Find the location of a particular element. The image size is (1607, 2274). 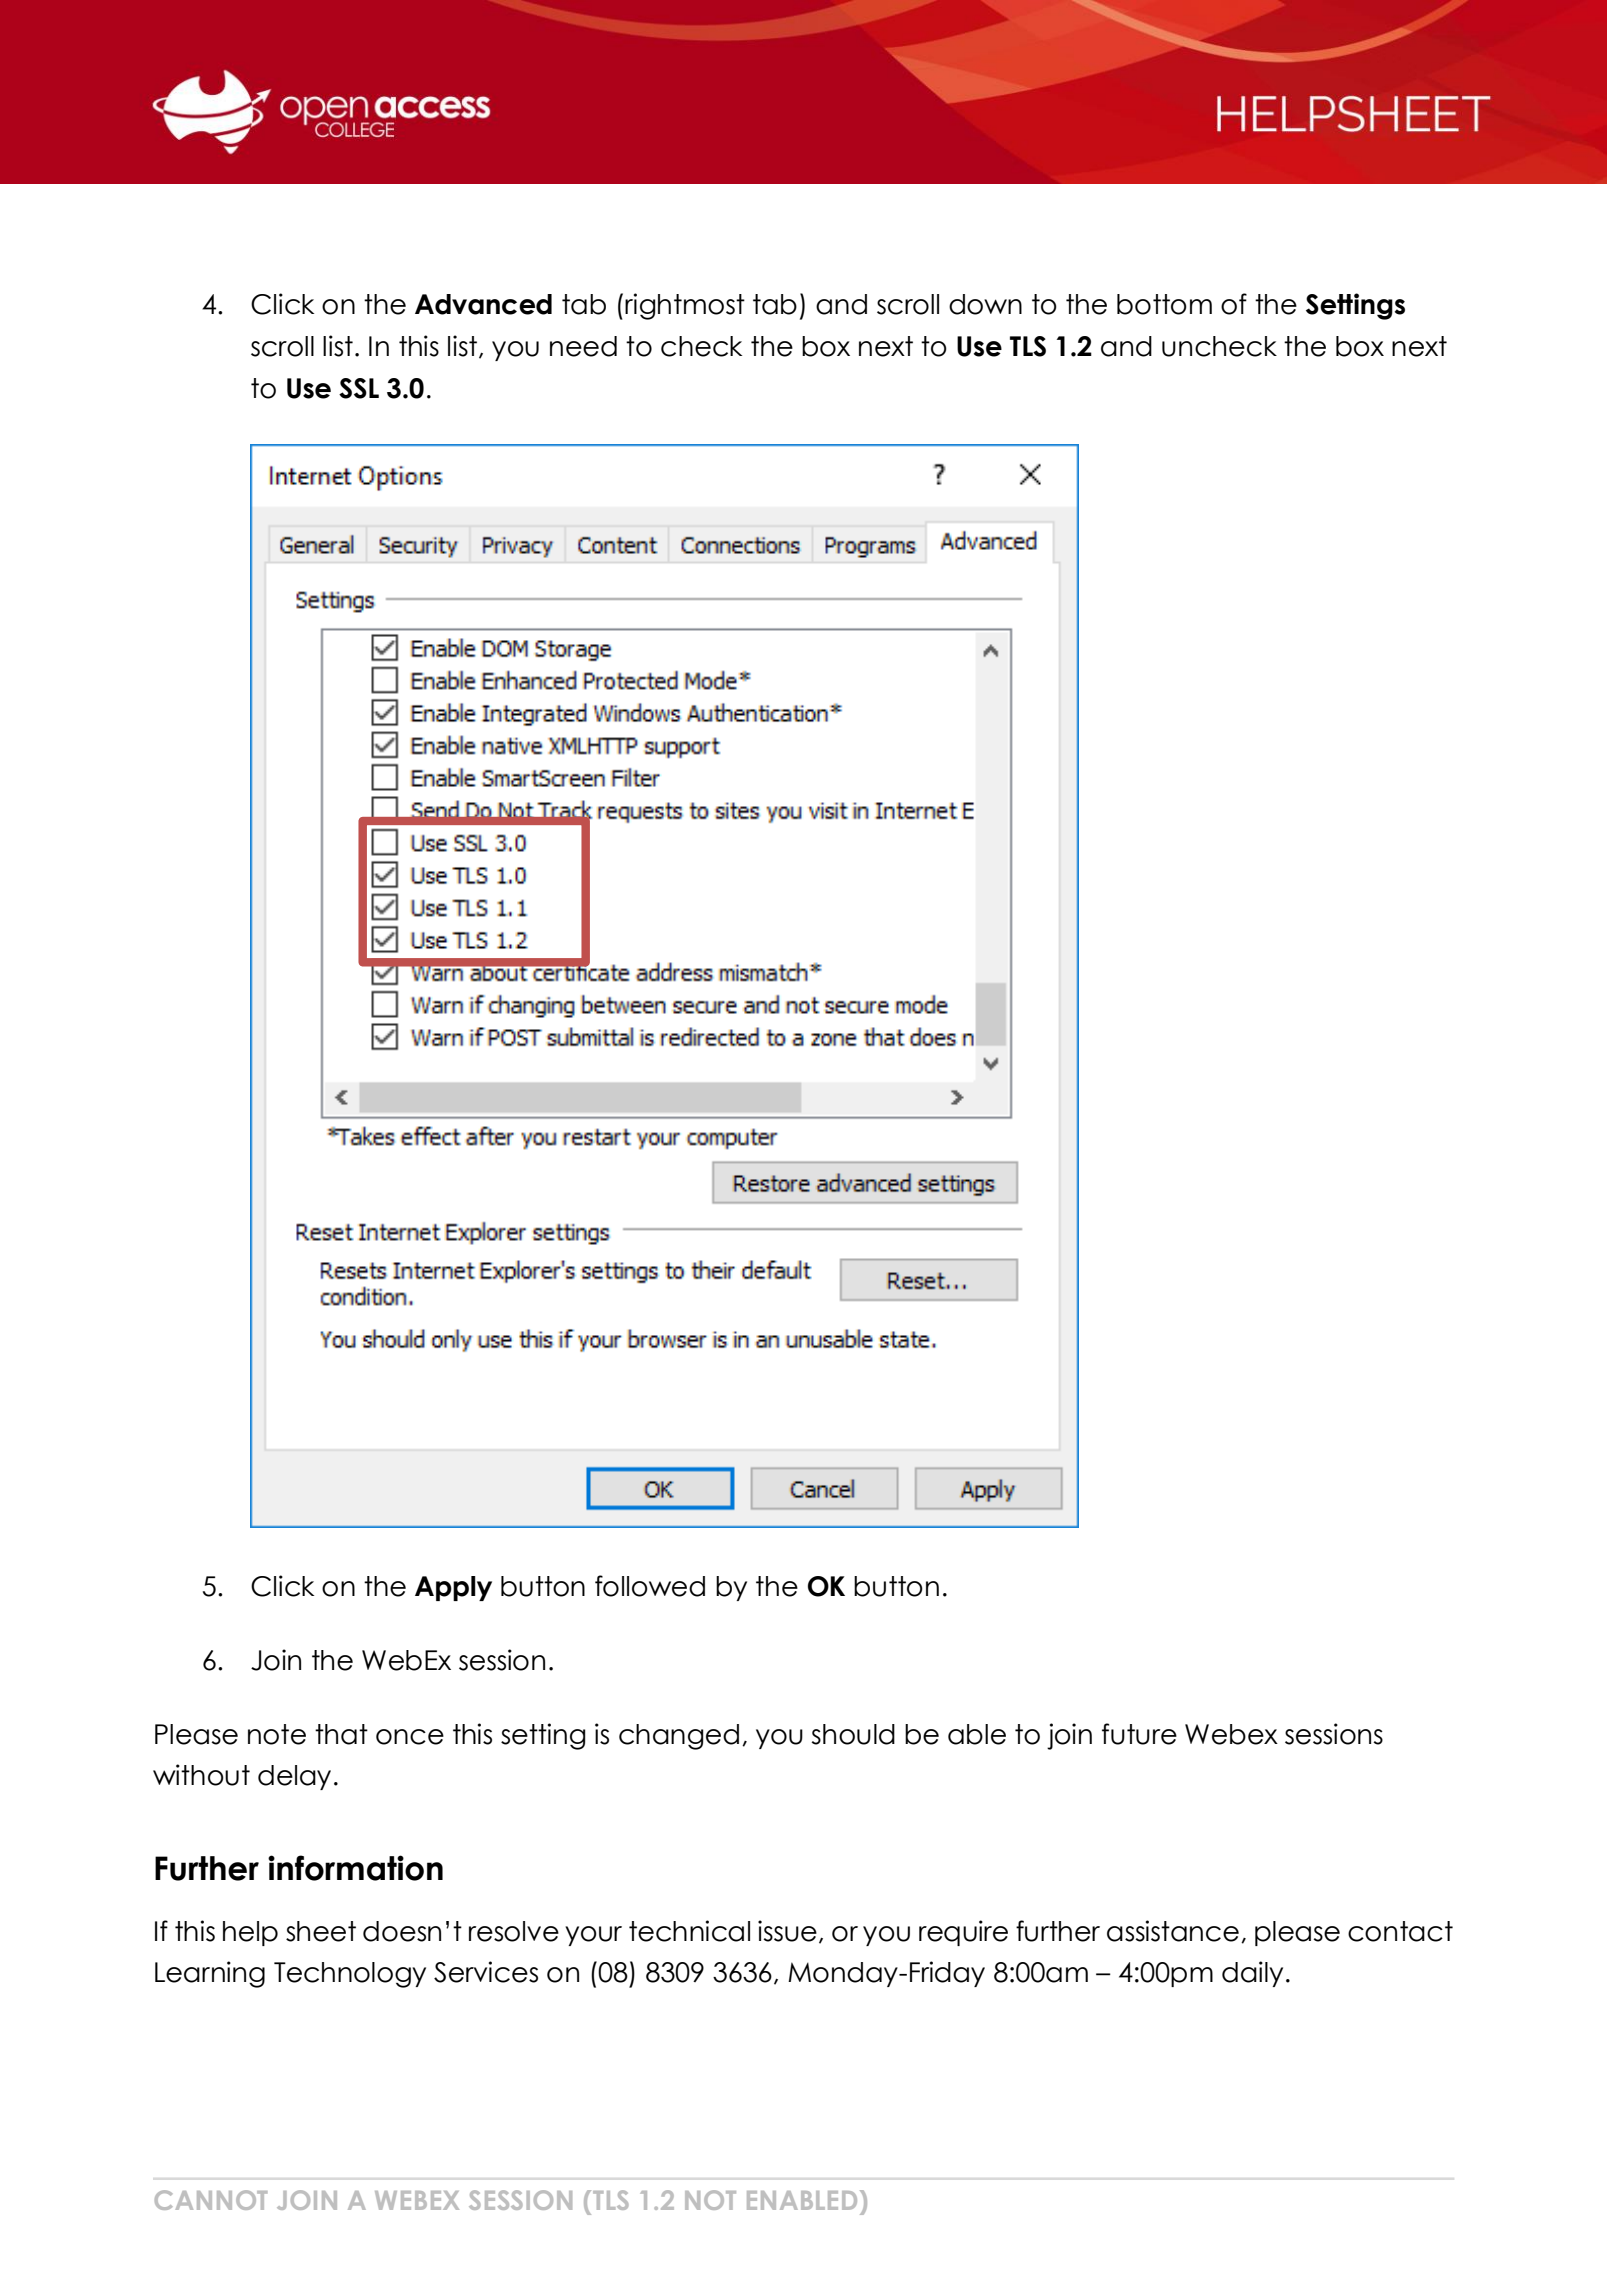

Apply is located at coordinates (453, 1588).
